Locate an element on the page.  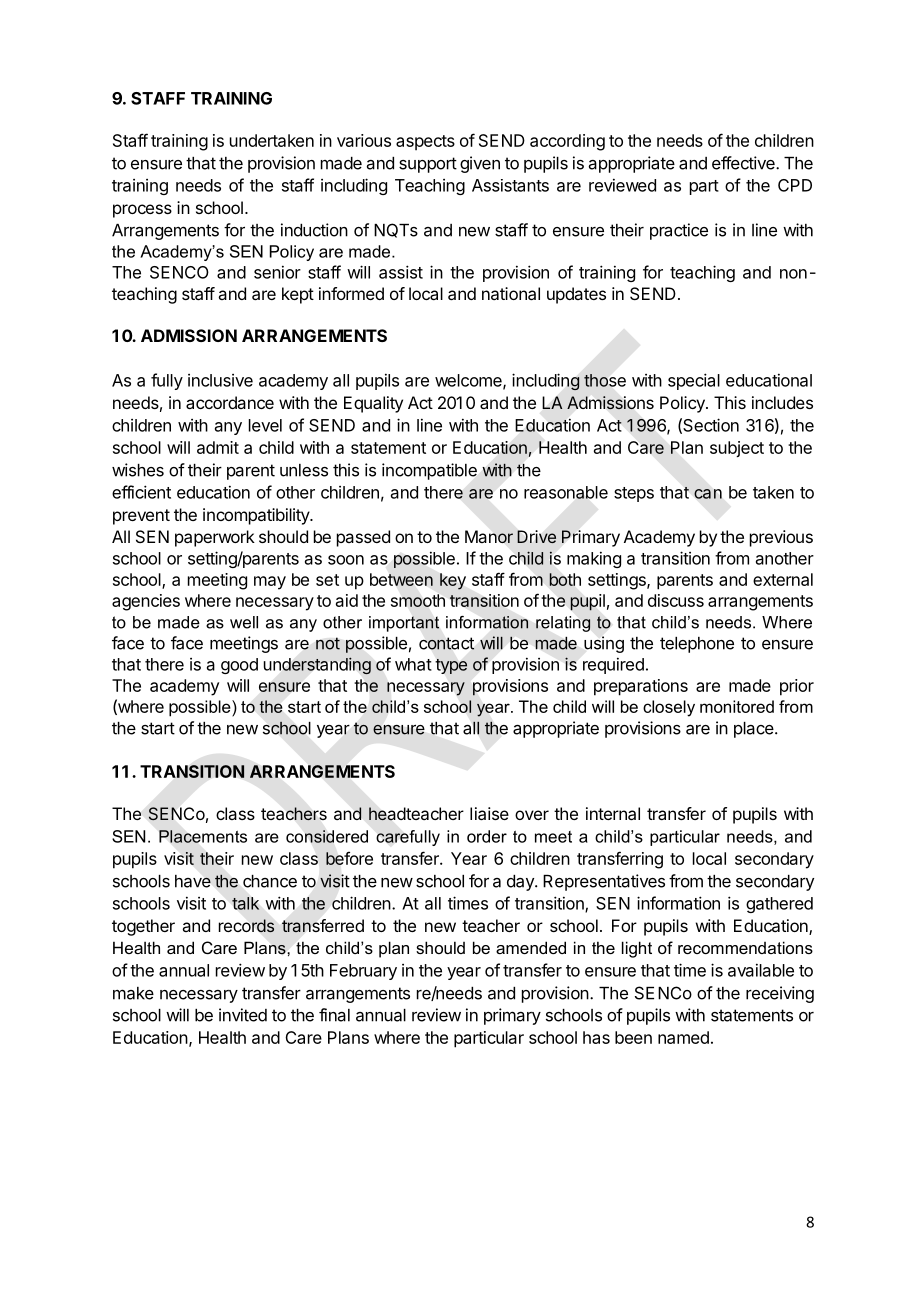
invited is located at coordinates (243, 1015).
